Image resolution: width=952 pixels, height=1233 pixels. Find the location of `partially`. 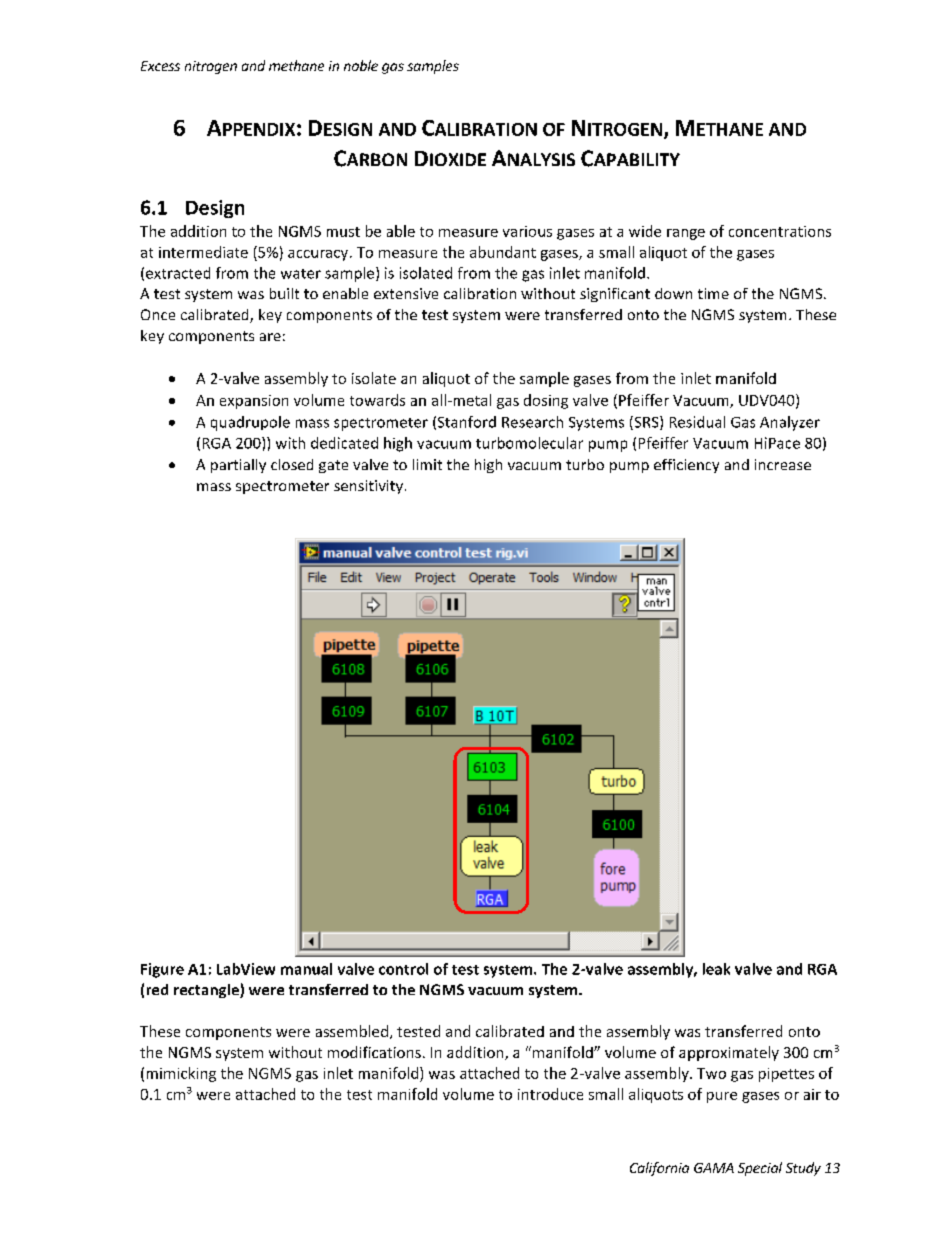

partially is located at coordinates (238, 466).
